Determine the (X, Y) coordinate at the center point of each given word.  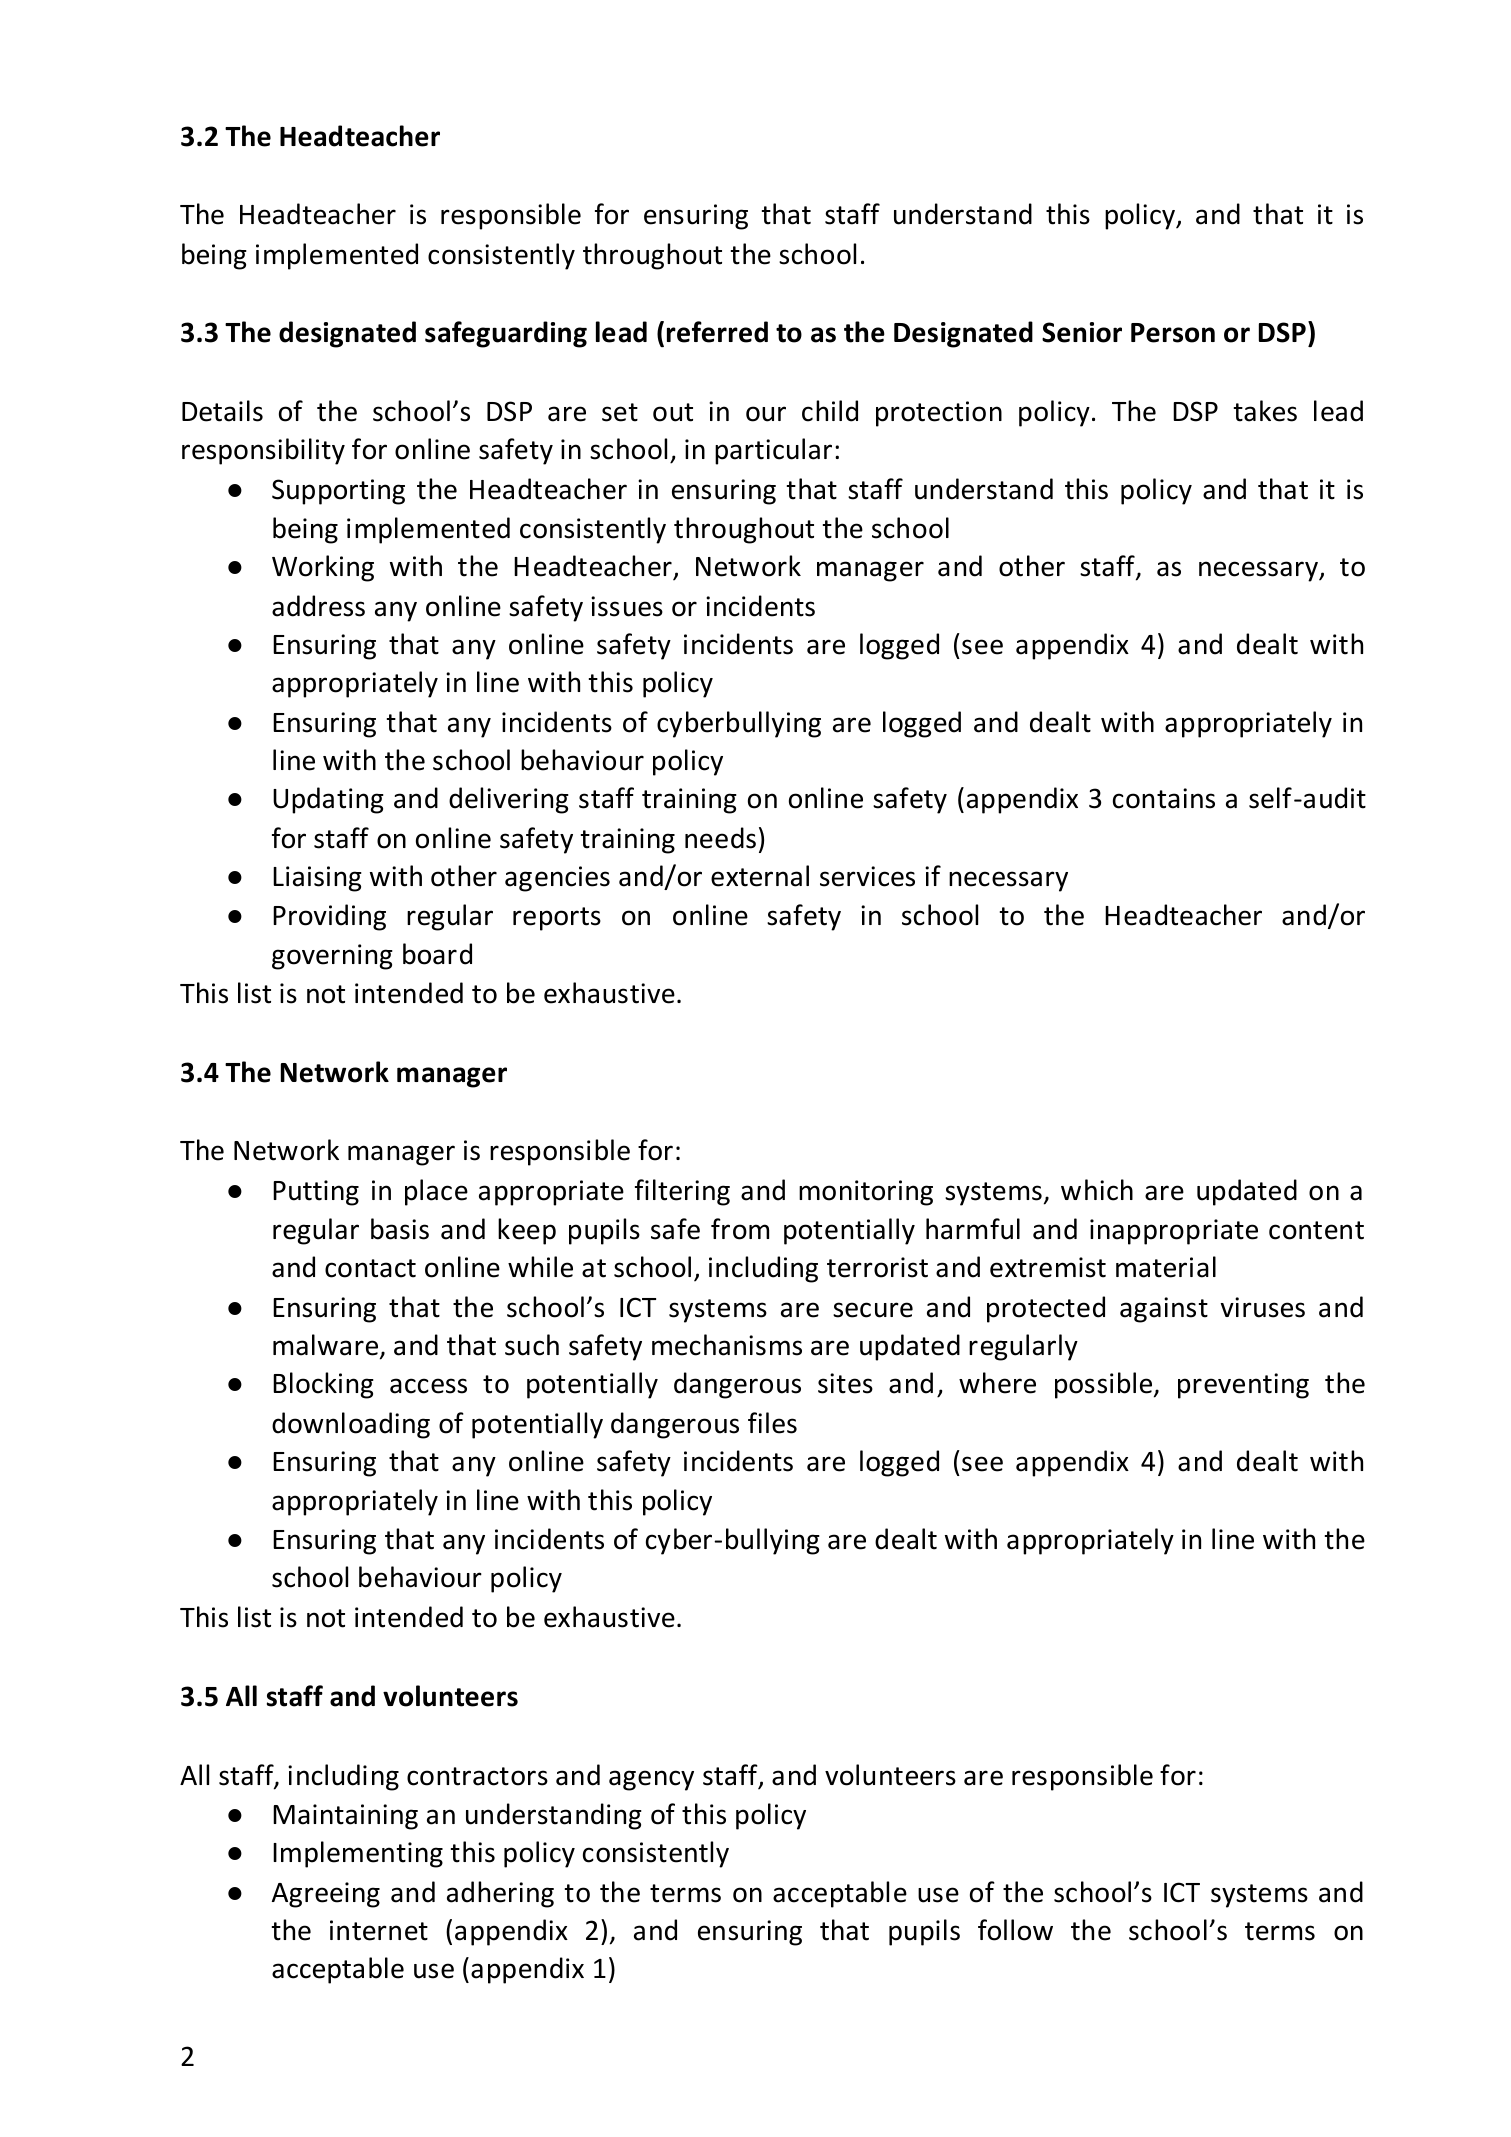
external (760, 876)
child (830, 411)
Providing (329, 917)
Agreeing (326, 1895)
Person (1173, 333)
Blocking (323, 1385)
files (772, 1423)
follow (1015, 1930)
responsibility (263, 451)
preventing (1243, 1386)
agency (651, 1780)
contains (1164, 798)
